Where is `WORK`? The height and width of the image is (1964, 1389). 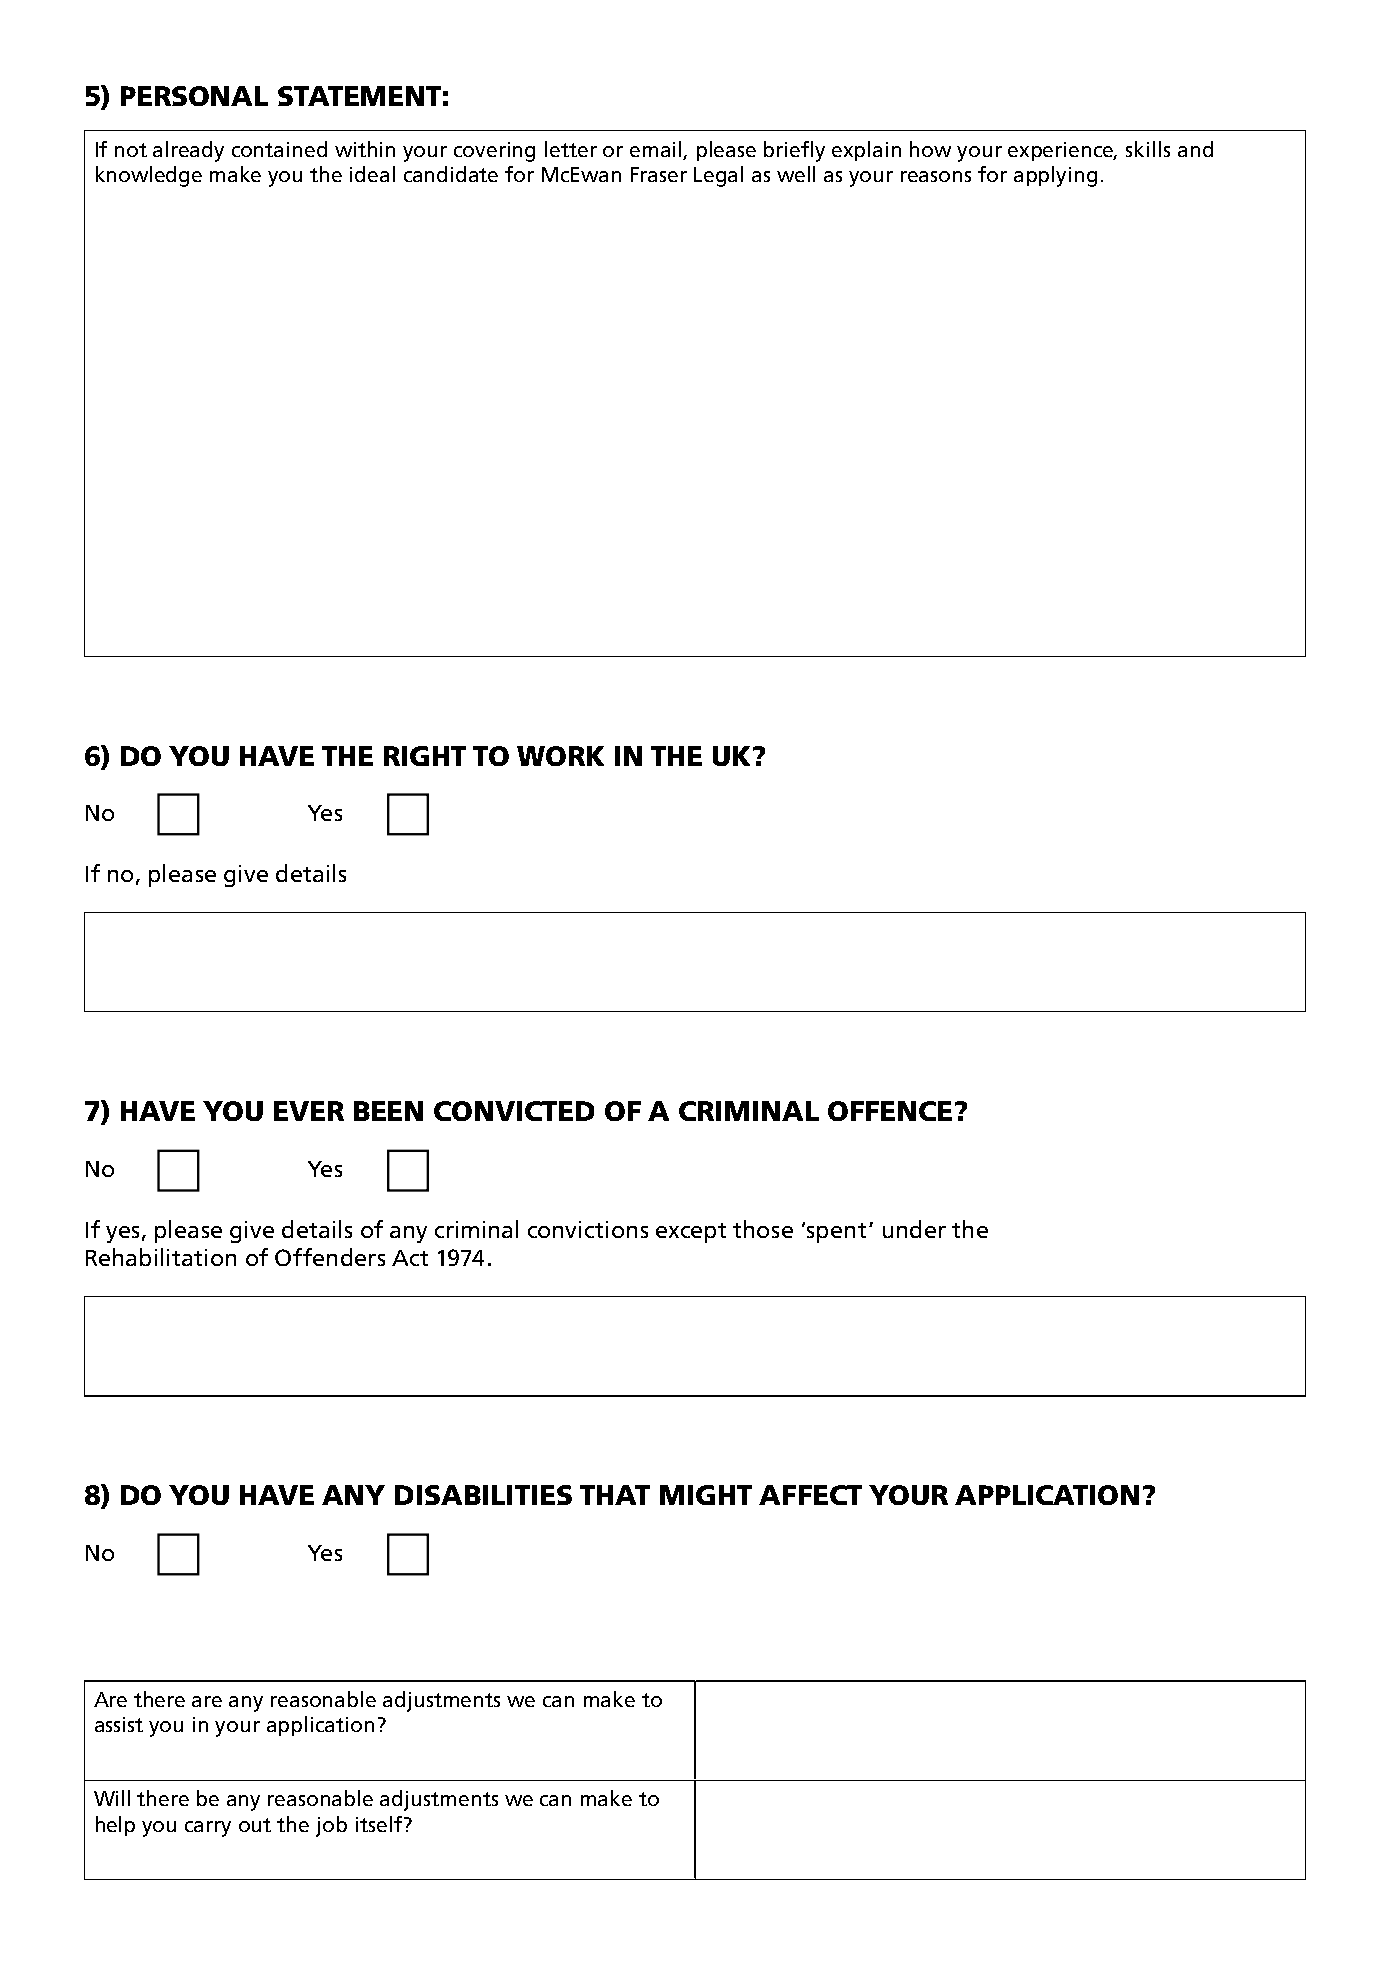
WORK is located at coordinates (560, 756).
